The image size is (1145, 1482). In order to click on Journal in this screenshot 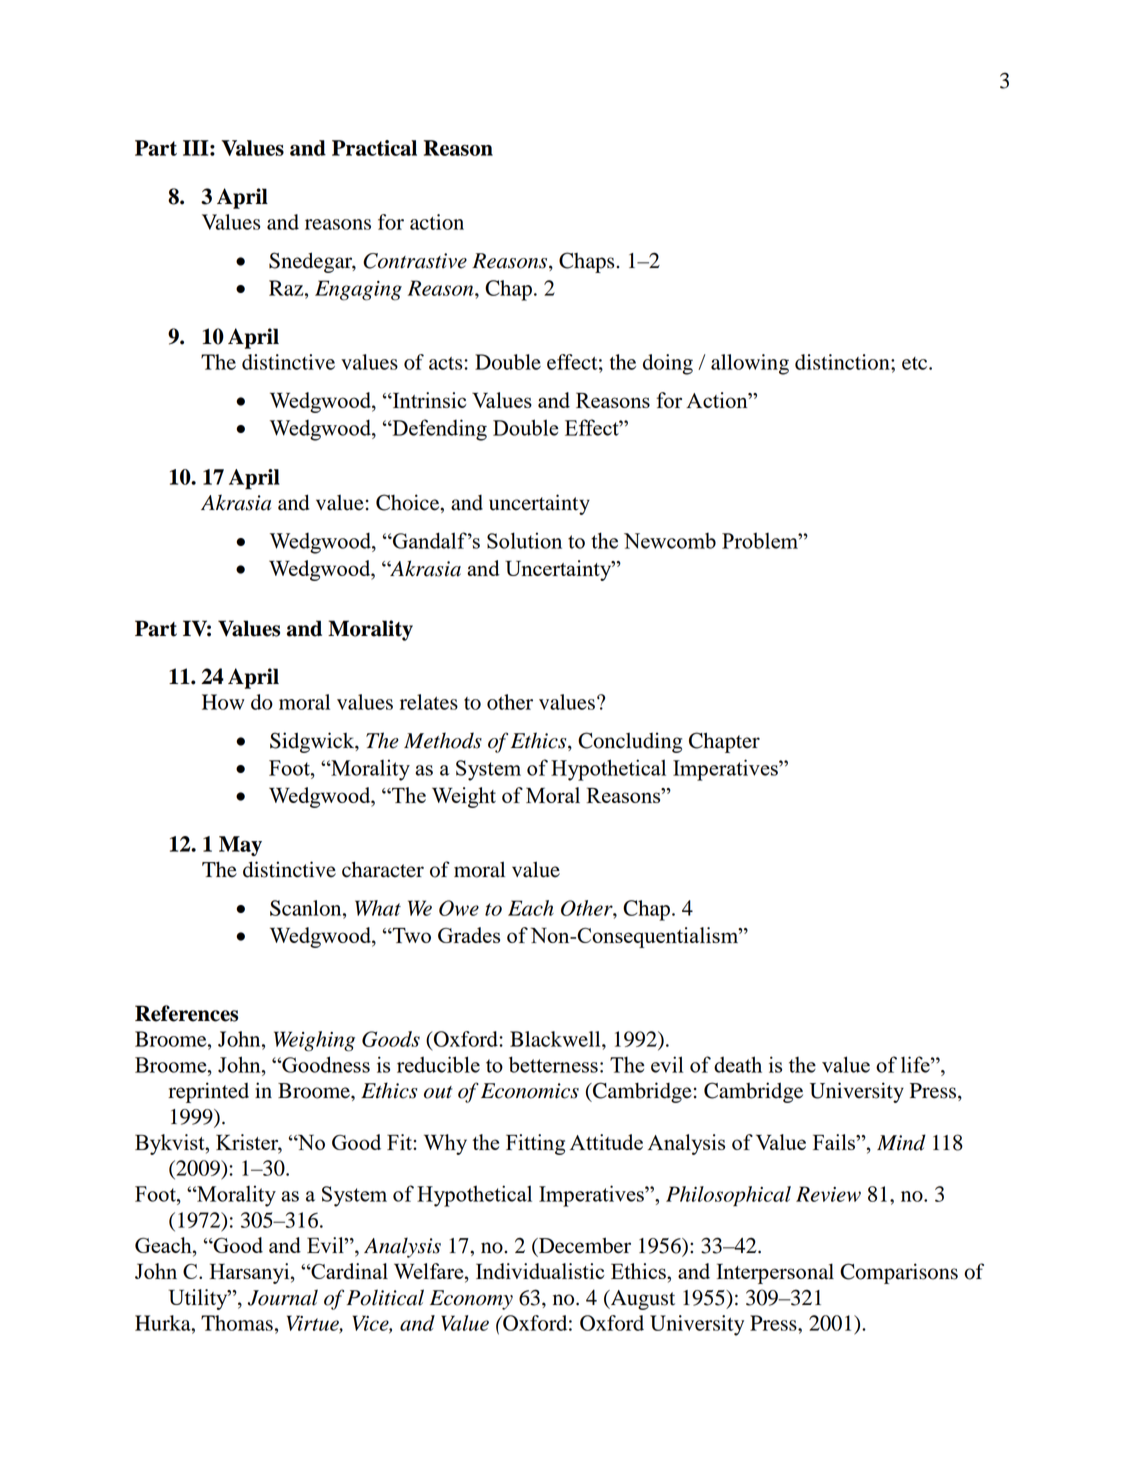, I will do `click(283, 1297)`.
